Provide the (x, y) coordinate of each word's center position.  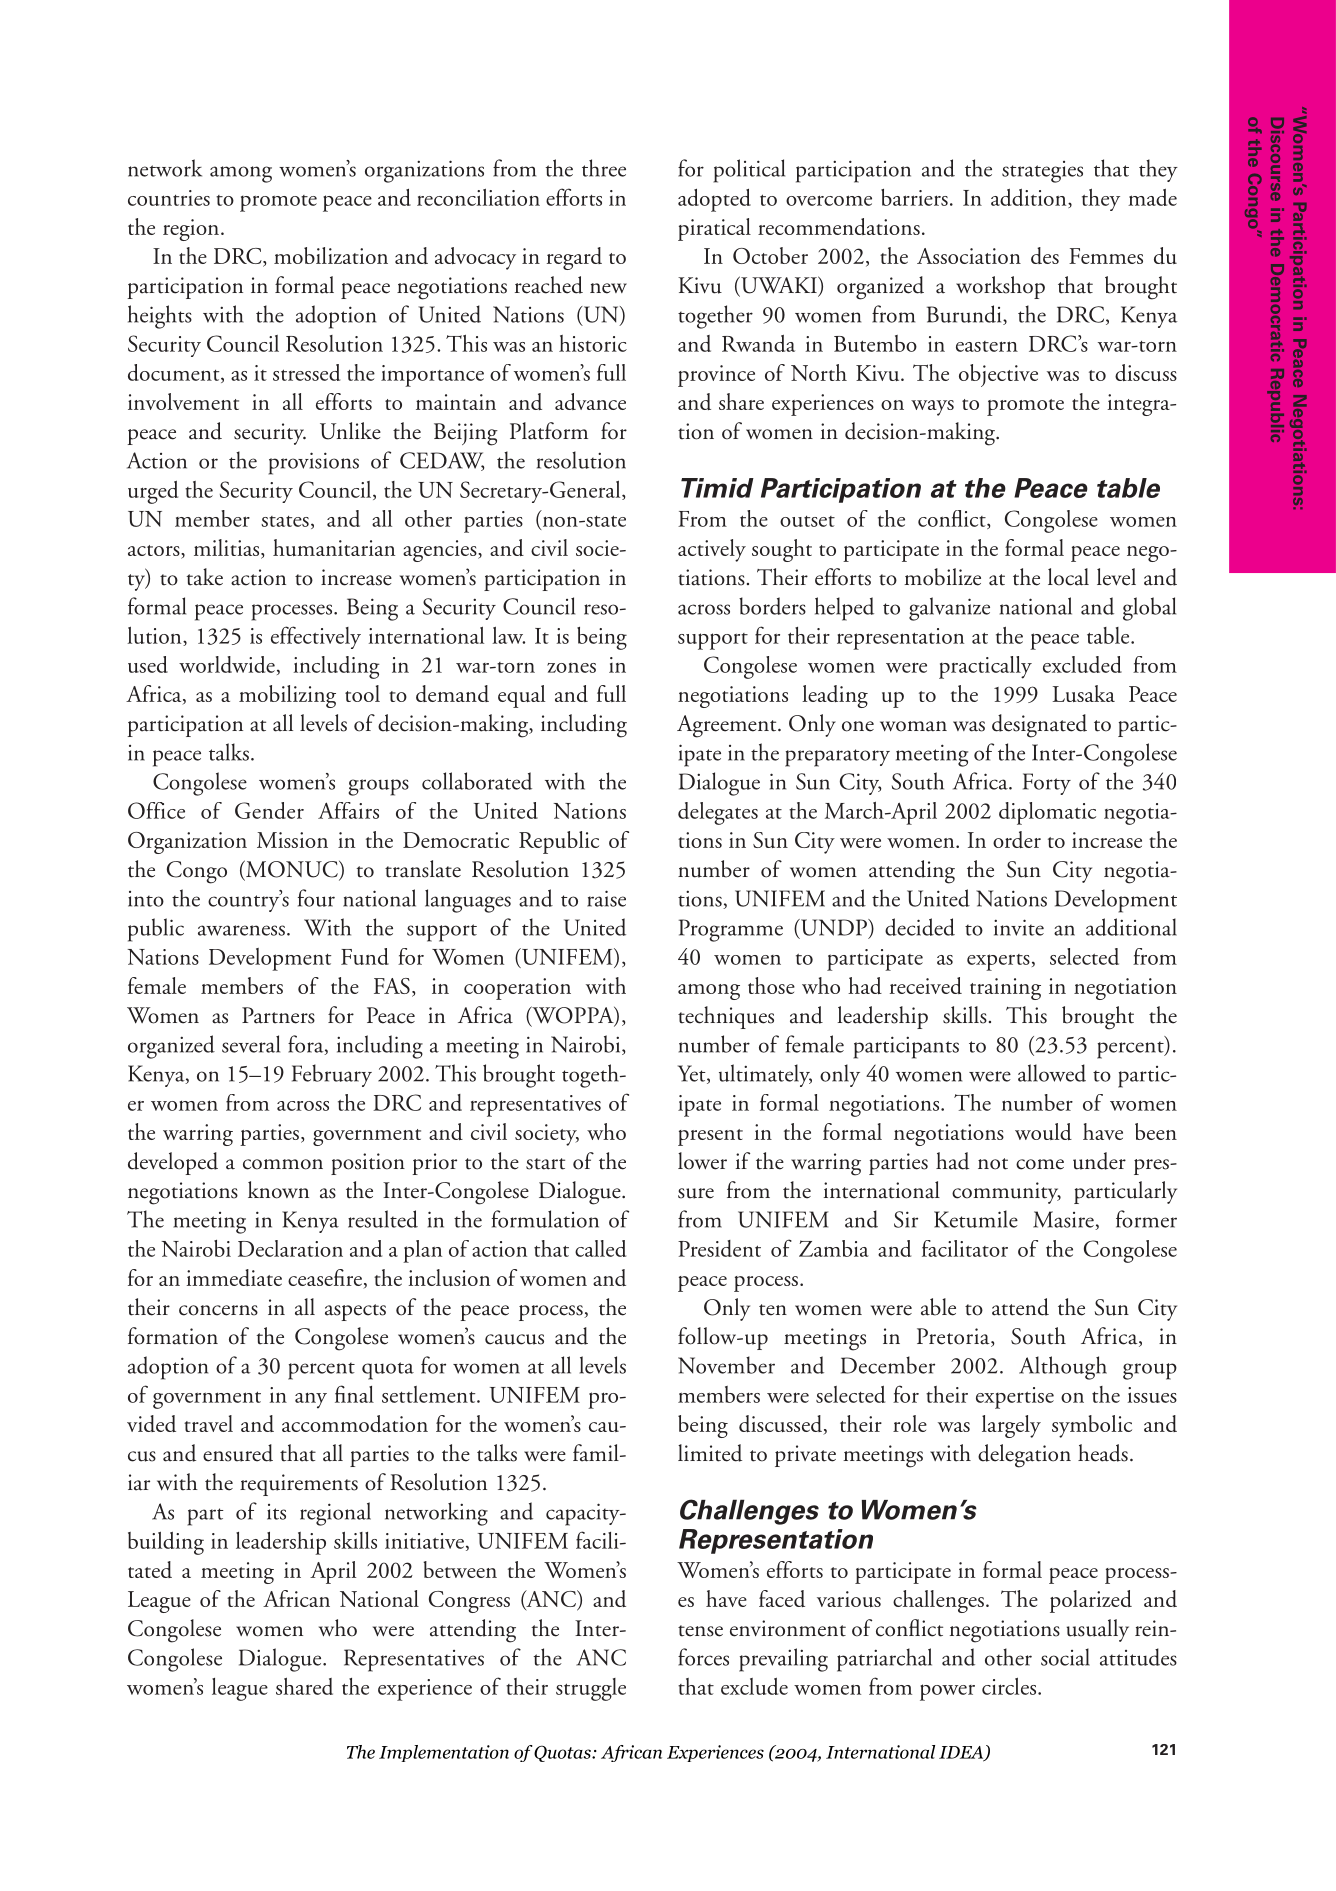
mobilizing (287, 696)
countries (169, 198)
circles (1010, 1686)
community (1006, 1193)
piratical (714, 229)
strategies (1042, 172)
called (600, 1248)
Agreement (728, 726)
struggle (591, 1689)
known (278, 1190)
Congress (469, 1602)
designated (1039, 726)
